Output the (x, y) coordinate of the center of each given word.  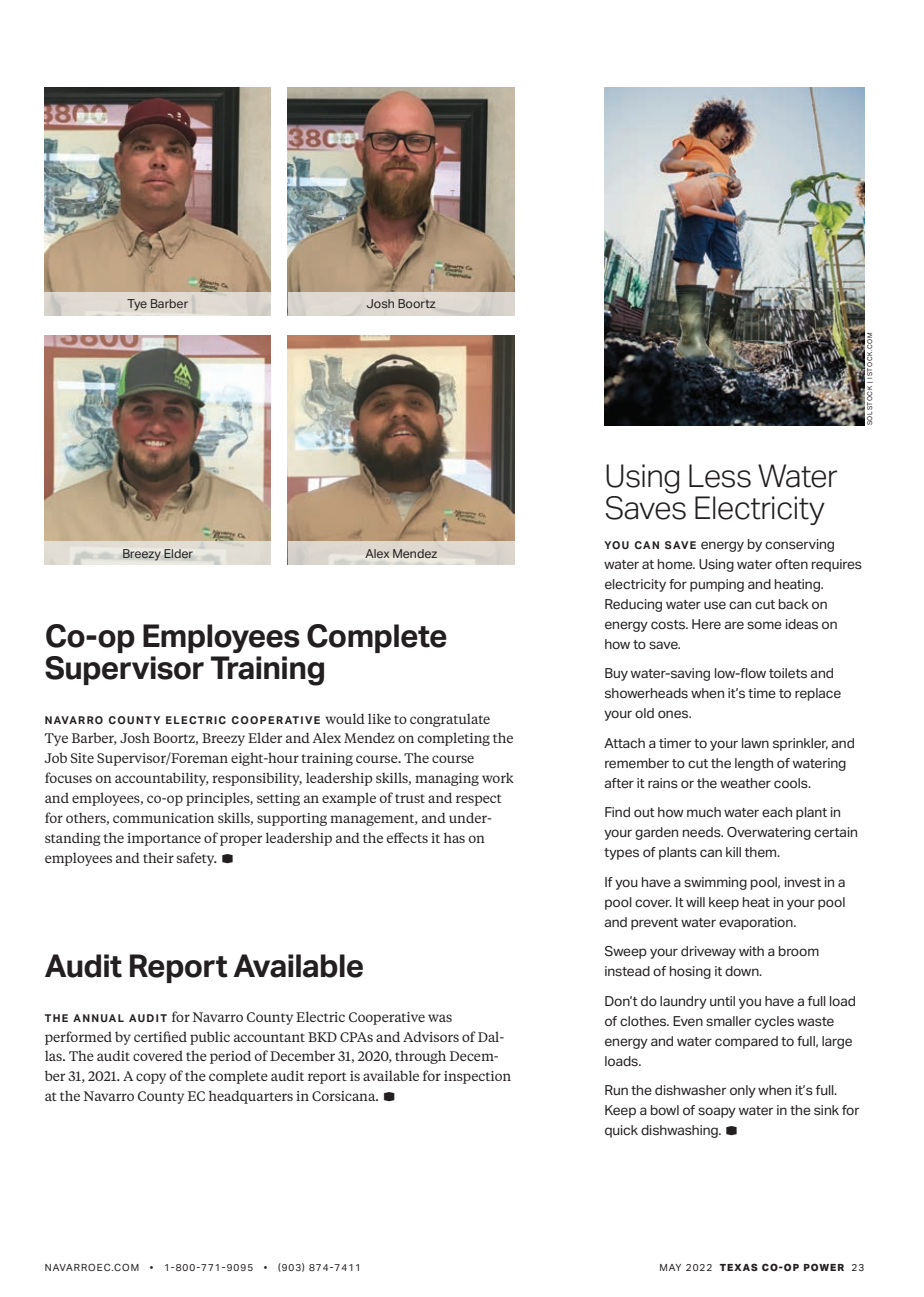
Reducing (633, 605)
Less (720, 476)
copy (151, 1078)
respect (479, 800)
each (777, 812)
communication (163, 818)
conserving (799, 545)
